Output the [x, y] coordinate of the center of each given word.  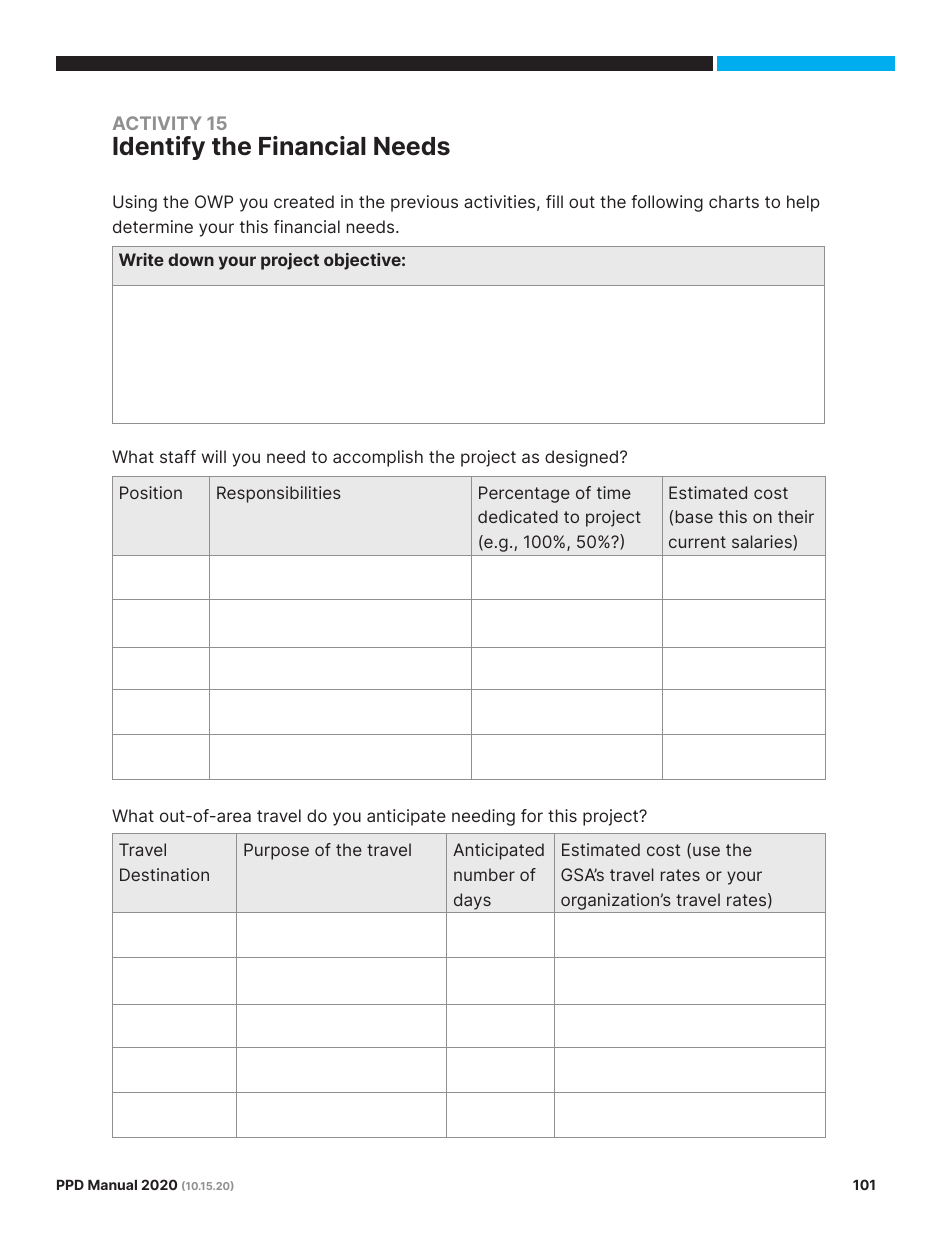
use [706, 851]
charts [734, 201]
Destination [164, 874]
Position [151, 492]
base [694, 516]
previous [424, 203]
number [484, 874]
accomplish [378, 458]
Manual [112, 1185]
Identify [159, 148]
